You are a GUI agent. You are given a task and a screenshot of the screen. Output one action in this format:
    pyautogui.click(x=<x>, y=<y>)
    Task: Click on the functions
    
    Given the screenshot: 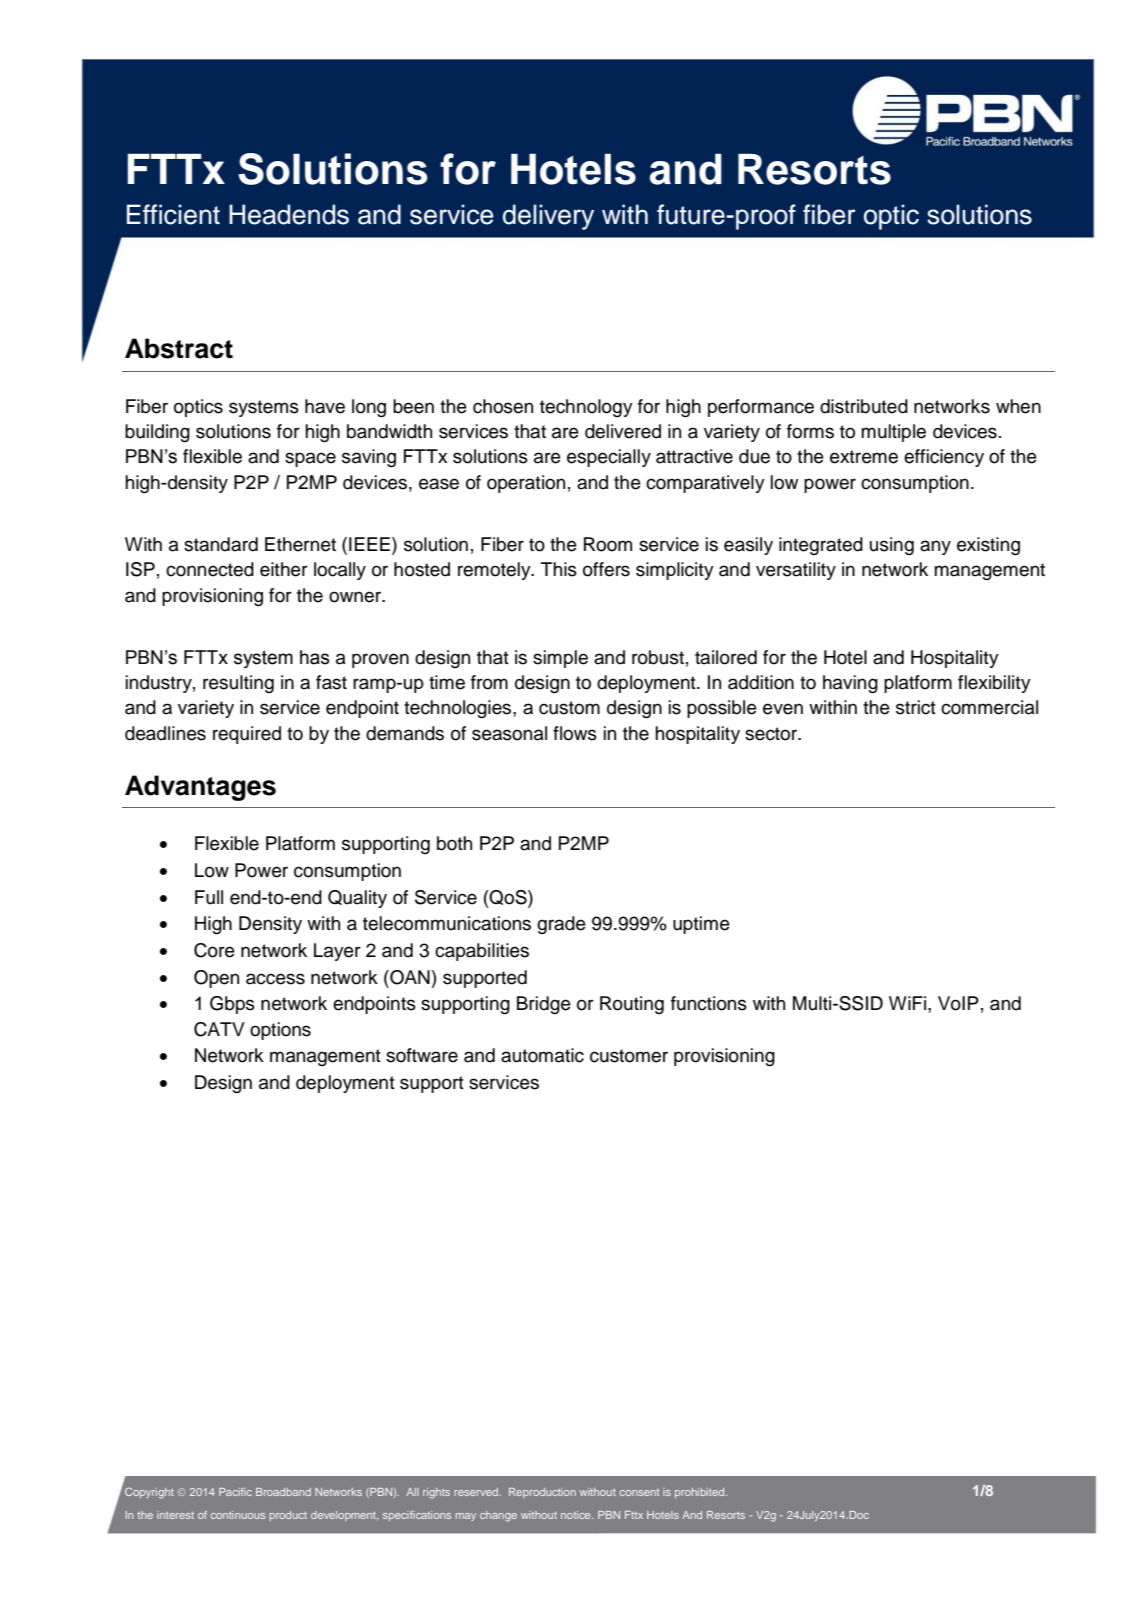 What is the action you would take?
    pyautogui.click(x=709, y=1003)
